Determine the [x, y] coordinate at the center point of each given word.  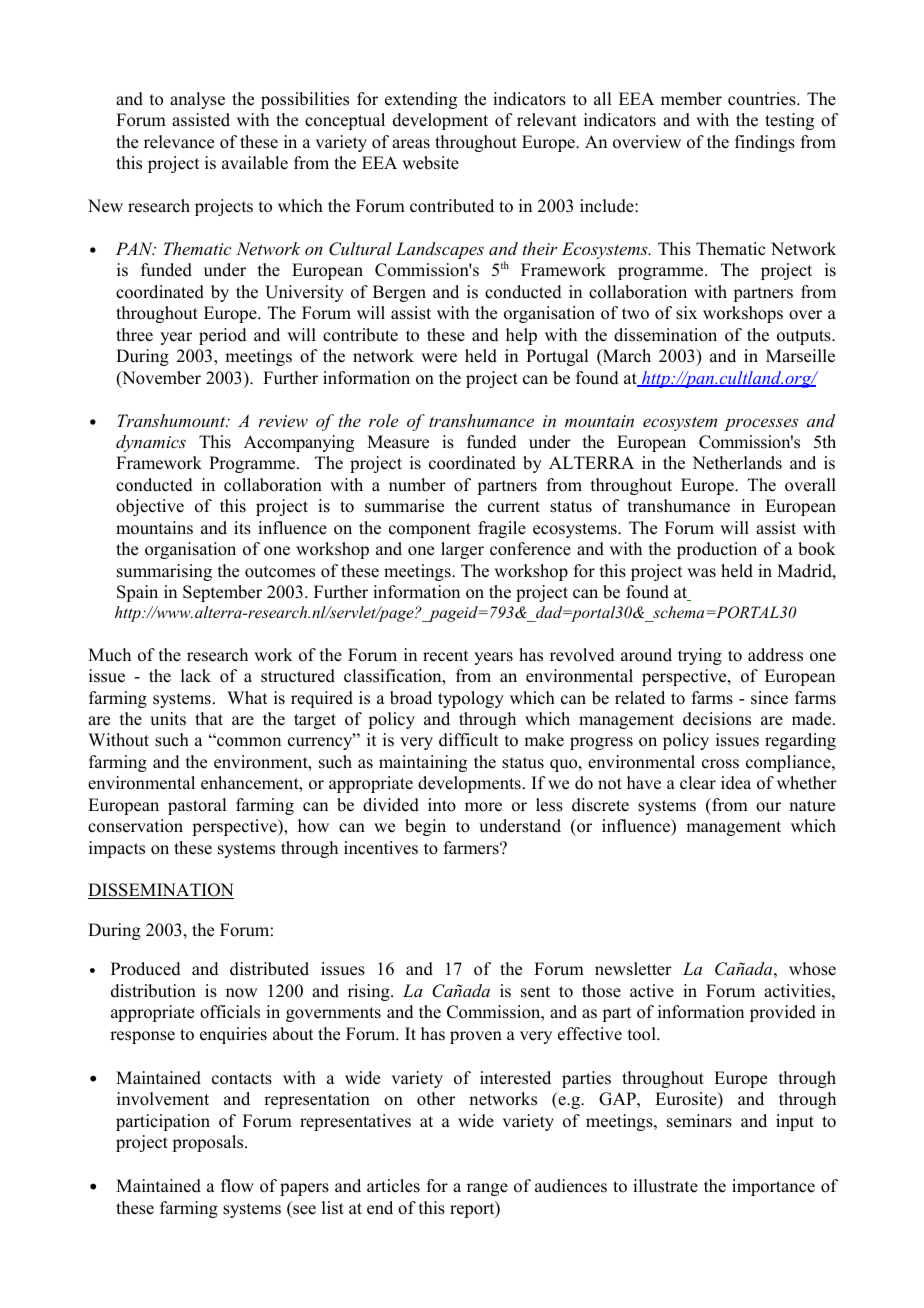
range [487, 1189]
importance [773, 1187]
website [430, 163]
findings [765, 143]
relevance [179, 142]
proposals [209, 1143]
